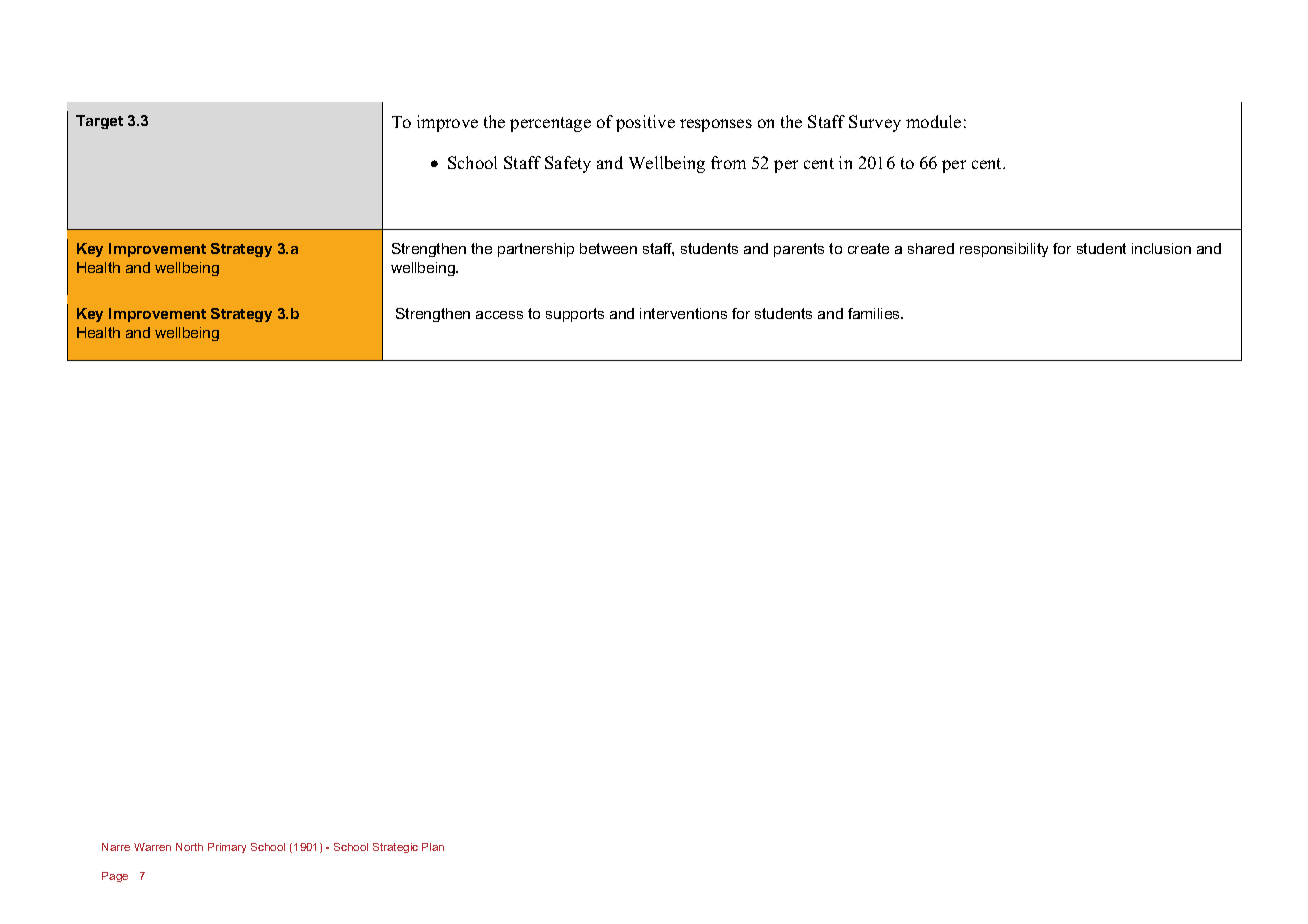  What do you see at coordinates (1004, 250) in the screenshot?
I see `responsibility` at bounding box center [1004, 250].
